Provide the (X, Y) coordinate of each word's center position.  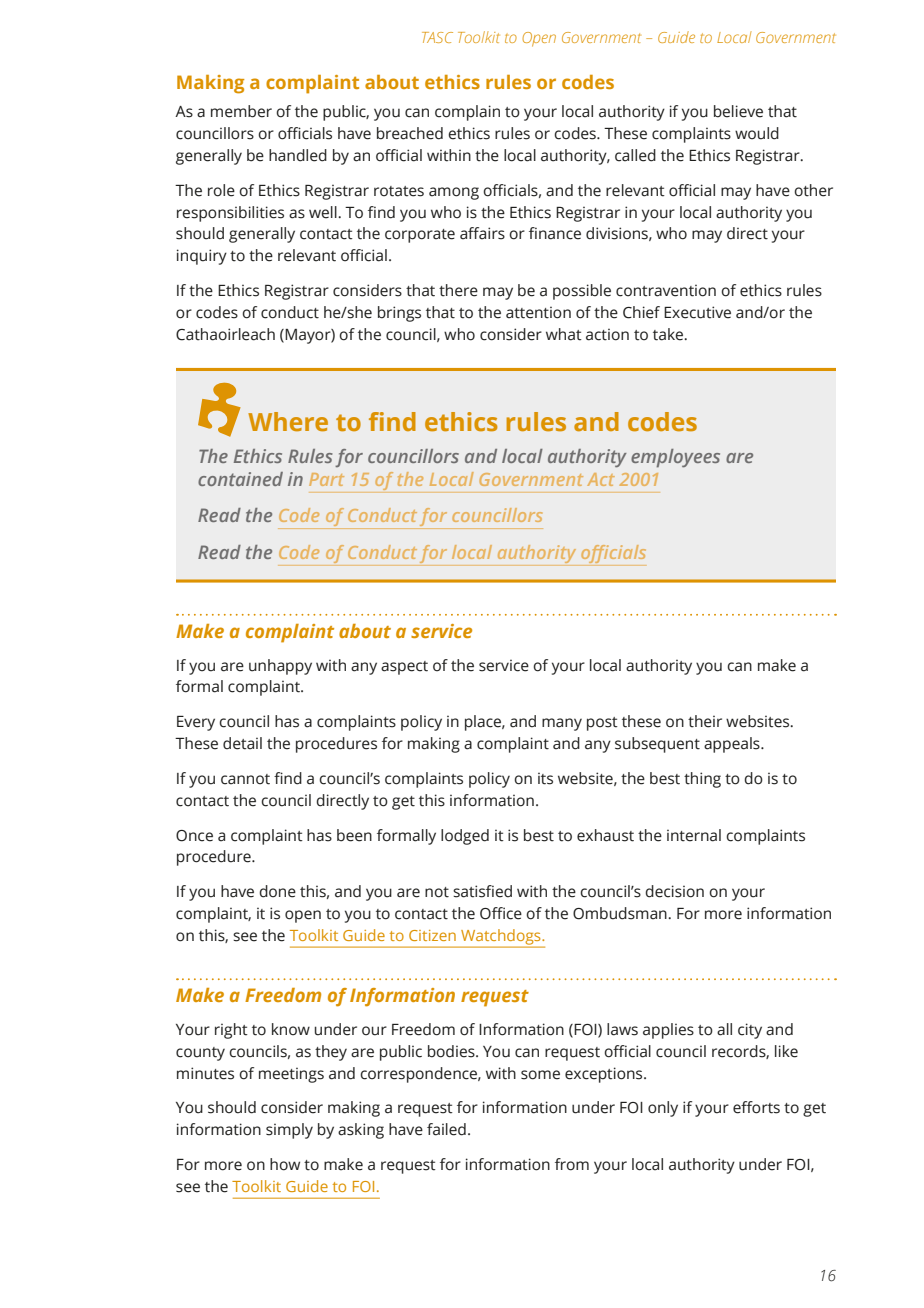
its (545, 778)
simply (289, 1131)
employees (675, 458)
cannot (245, 779)
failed (446, 1129)
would (757, 133)
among (454, 193)
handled (298, 155)
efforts (756, 1107)
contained (240, 479)
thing (702, 780)
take (669, 334)
